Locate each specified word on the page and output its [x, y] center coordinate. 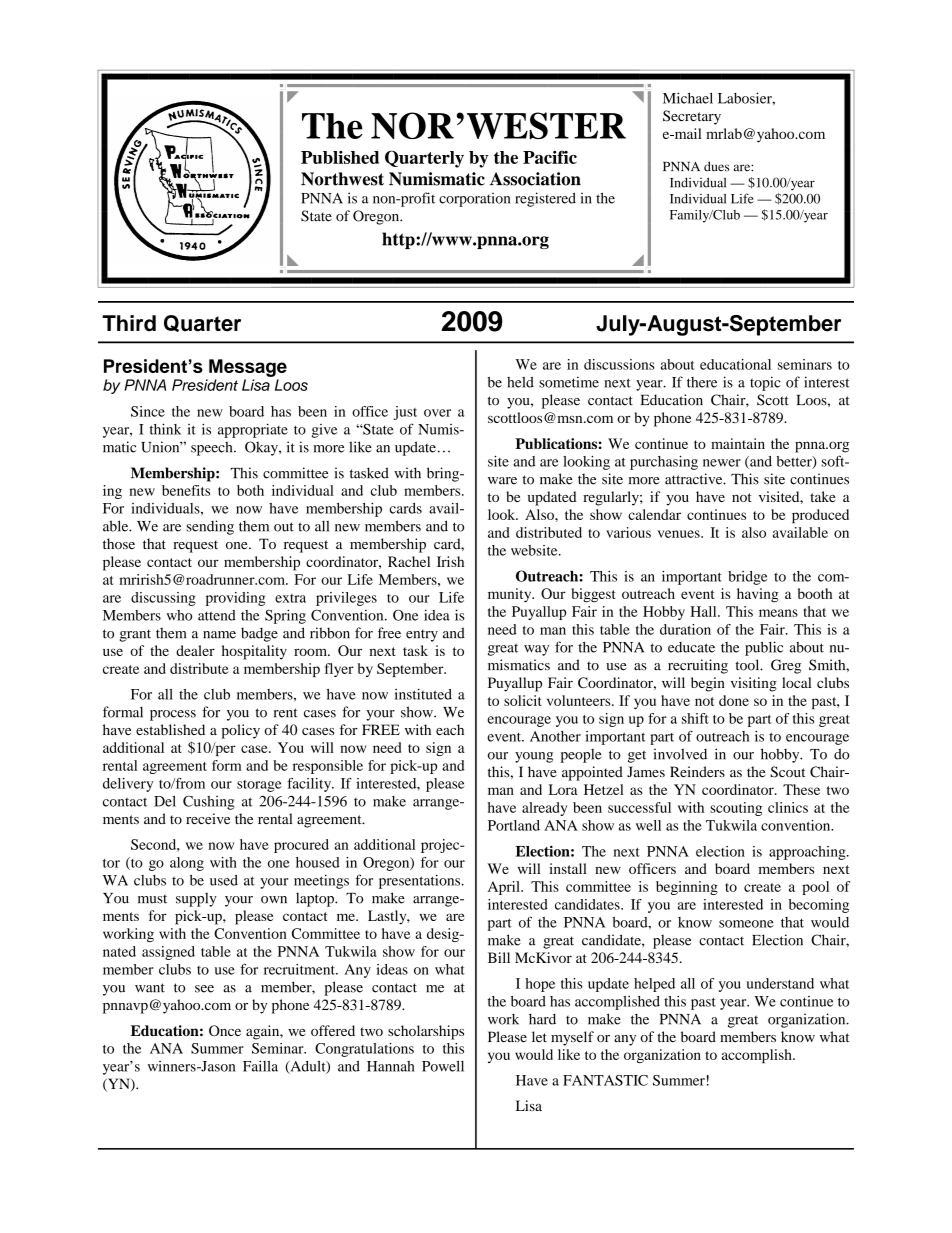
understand [780, 983]
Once [225, 1030]
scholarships [426, 1032]
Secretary [692, 117]
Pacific [550, 157]
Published [340, 157]
